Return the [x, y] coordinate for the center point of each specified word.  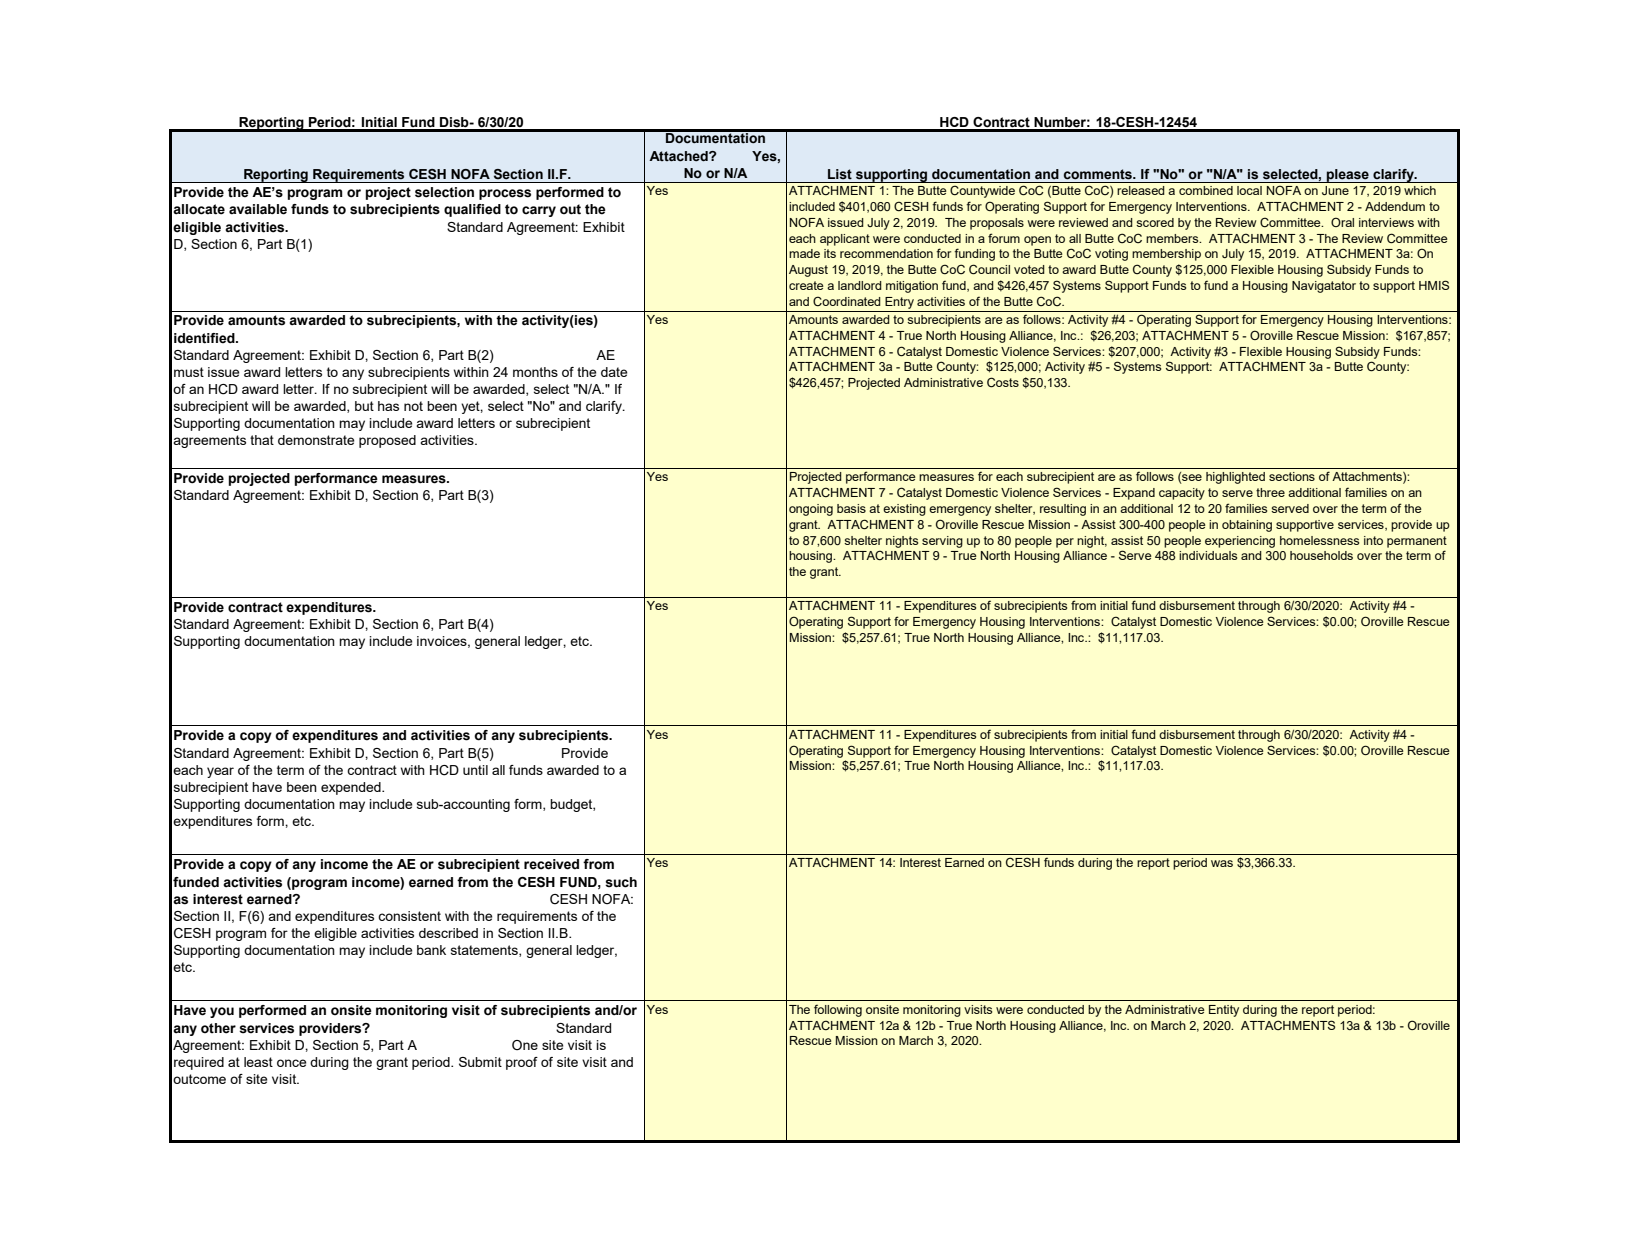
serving [942, 542]
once [291, 1063]
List [840, 174]
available [258, 209]
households [1321, 555]
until [475, 770]
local [1249, 190]
